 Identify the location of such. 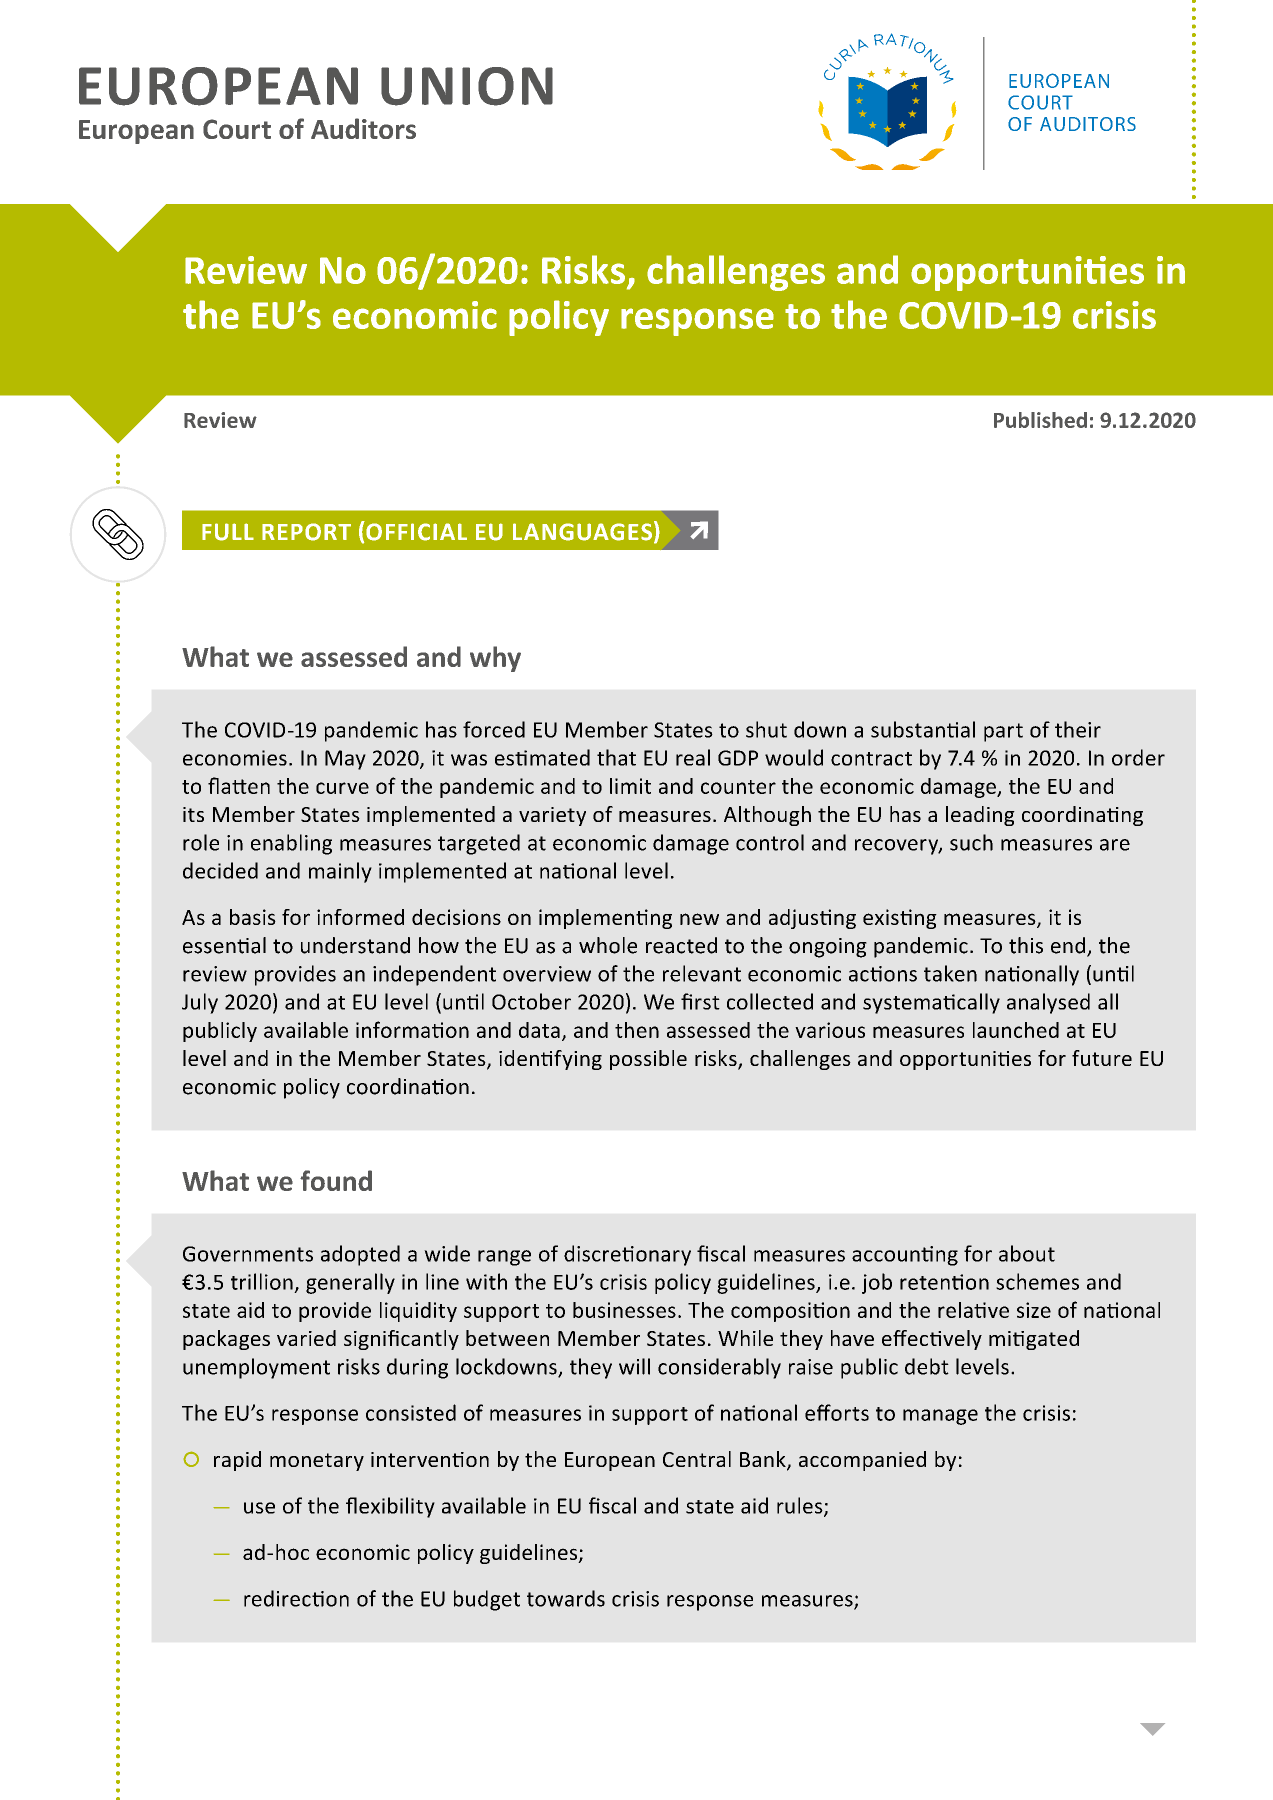
(971, 842).
